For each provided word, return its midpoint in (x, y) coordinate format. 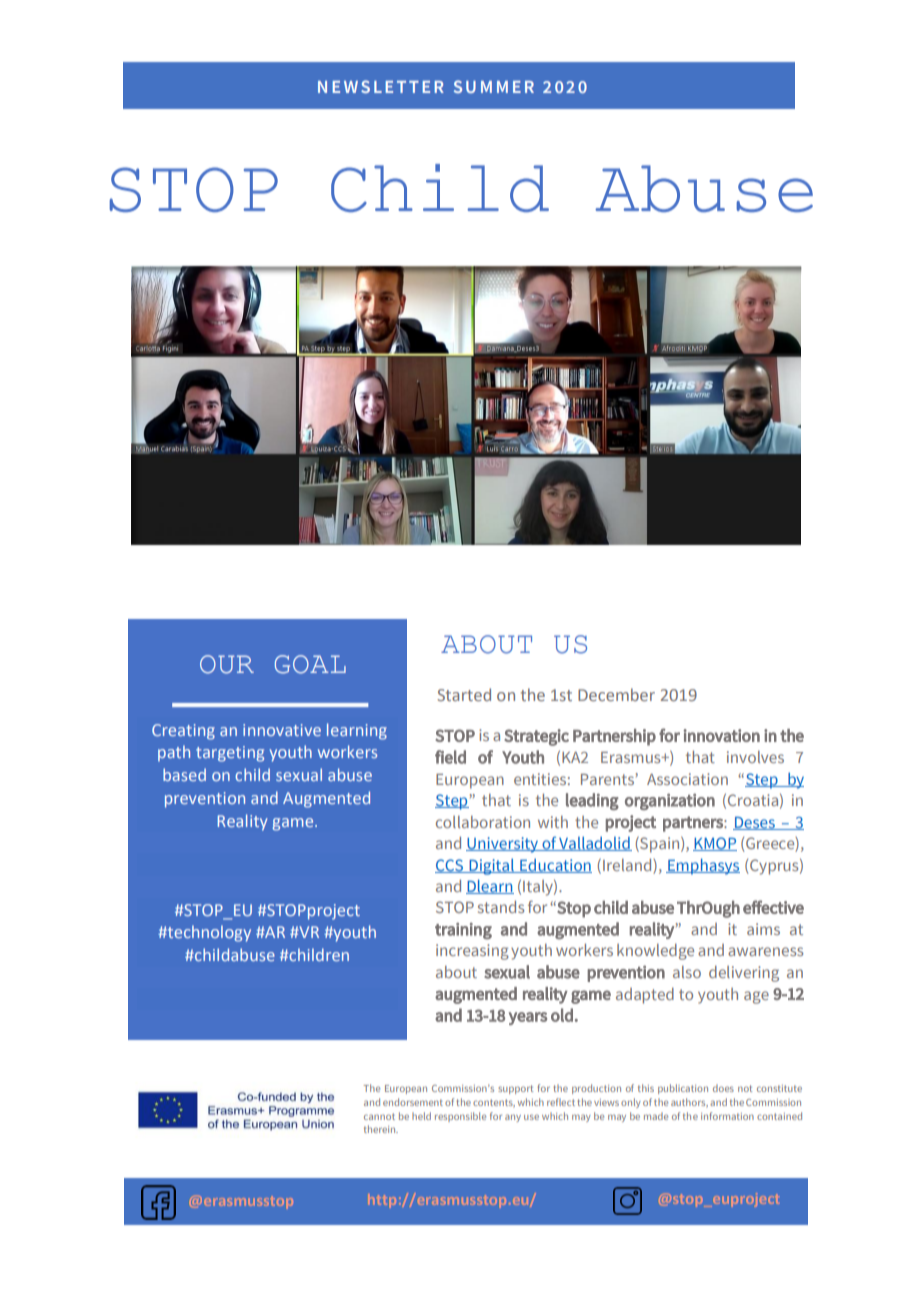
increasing (472, 952)
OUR (227, 664)
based (184, 774)
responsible (460, 1117)
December (616, 694)
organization (670, 801)
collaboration (483, 822)
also (687, 972)
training (463, 931)
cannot (379, 1116)
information (727, 1116)
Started (464, 694)
